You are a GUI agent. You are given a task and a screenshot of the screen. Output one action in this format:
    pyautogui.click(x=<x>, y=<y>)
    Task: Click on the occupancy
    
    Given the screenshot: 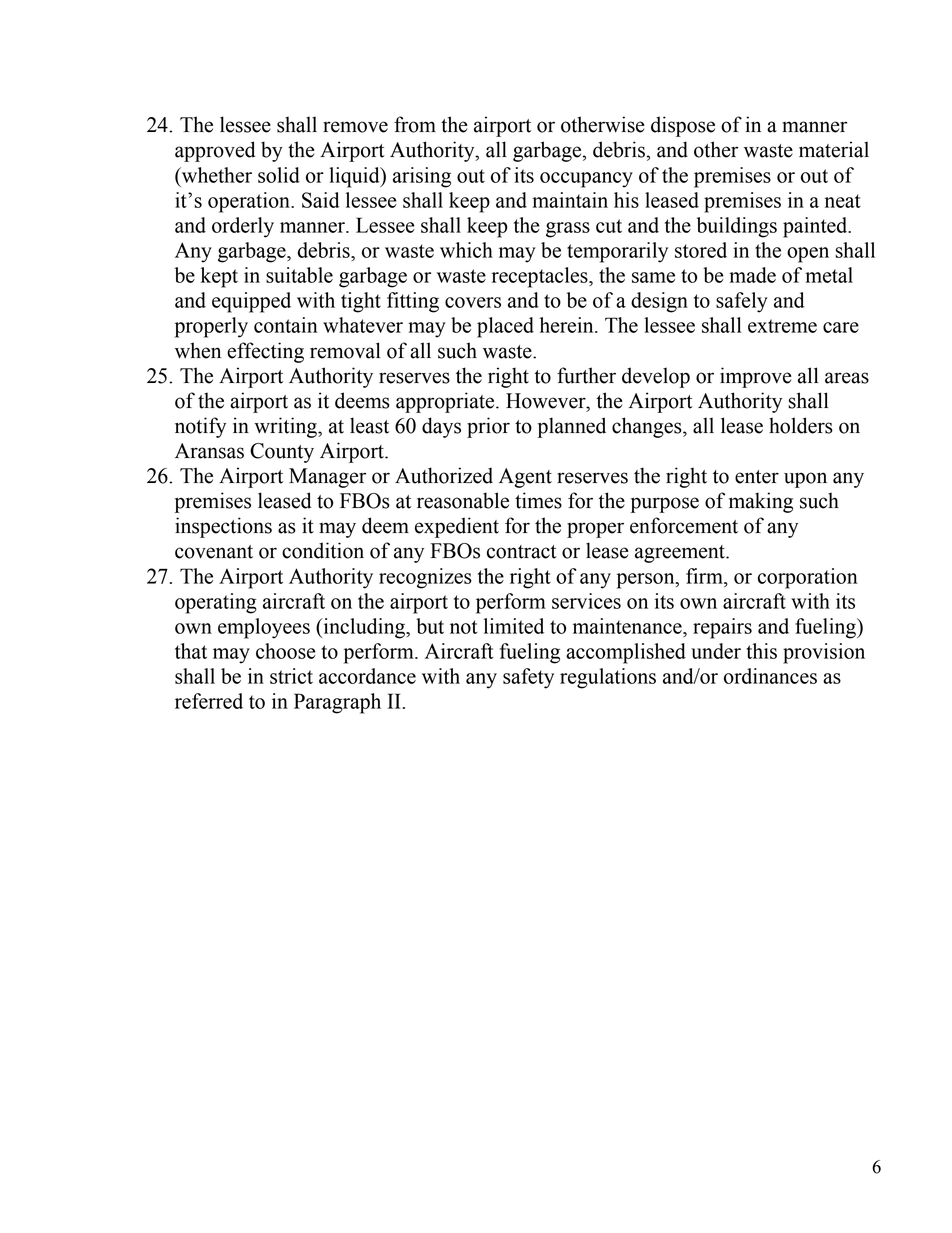 What is the action you would take?
    pyautogui.click(x=586, y=180)
